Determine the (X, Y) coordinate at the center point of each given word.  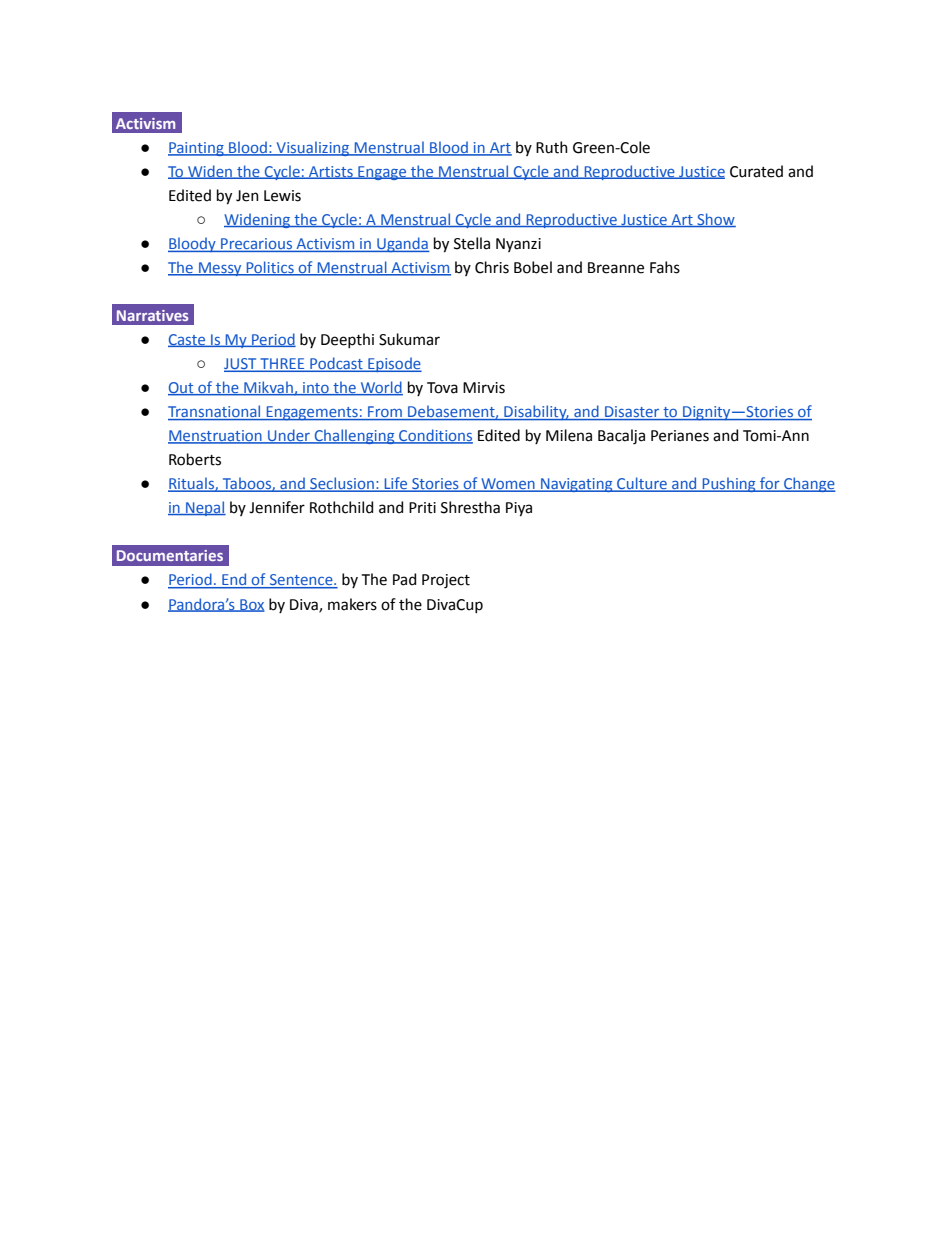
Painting (197, 149)
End (234, 580)
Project (446, 581)
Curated (756, 171)
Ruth (552, 147)
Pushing (729, 484)
